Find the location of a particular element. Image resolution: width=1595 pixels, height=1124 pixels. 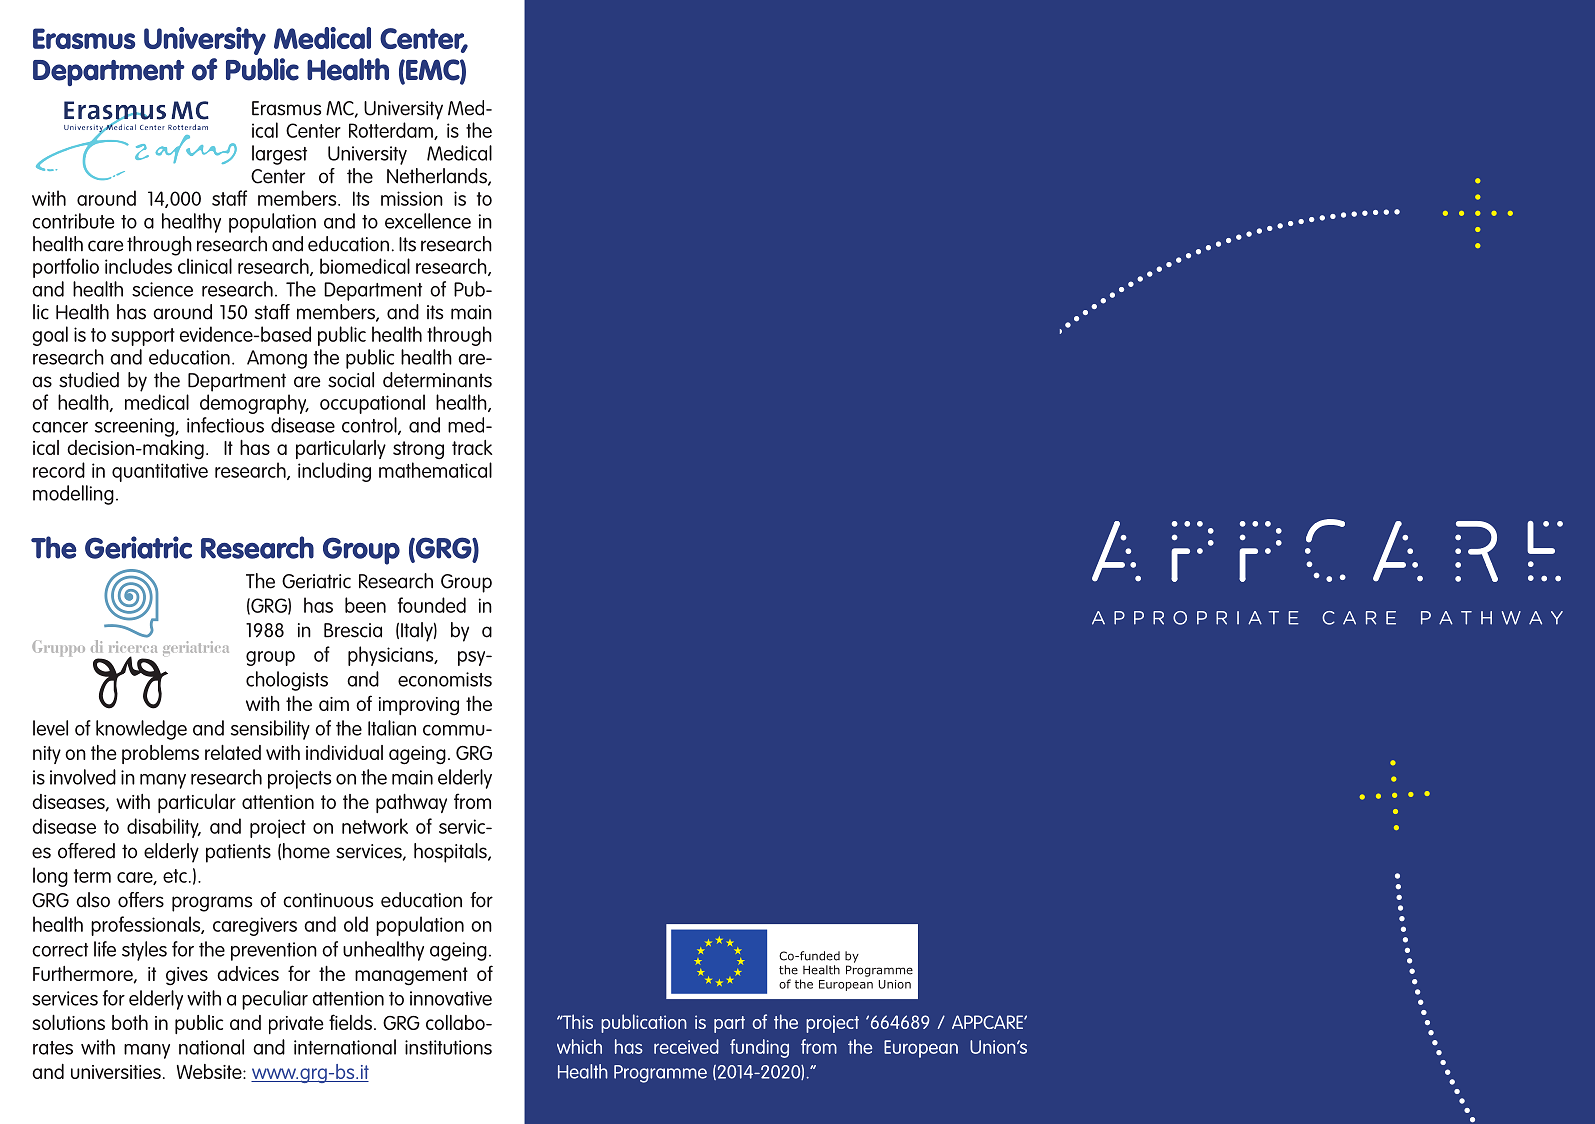

modelling is located at coordinates (73, 495).
